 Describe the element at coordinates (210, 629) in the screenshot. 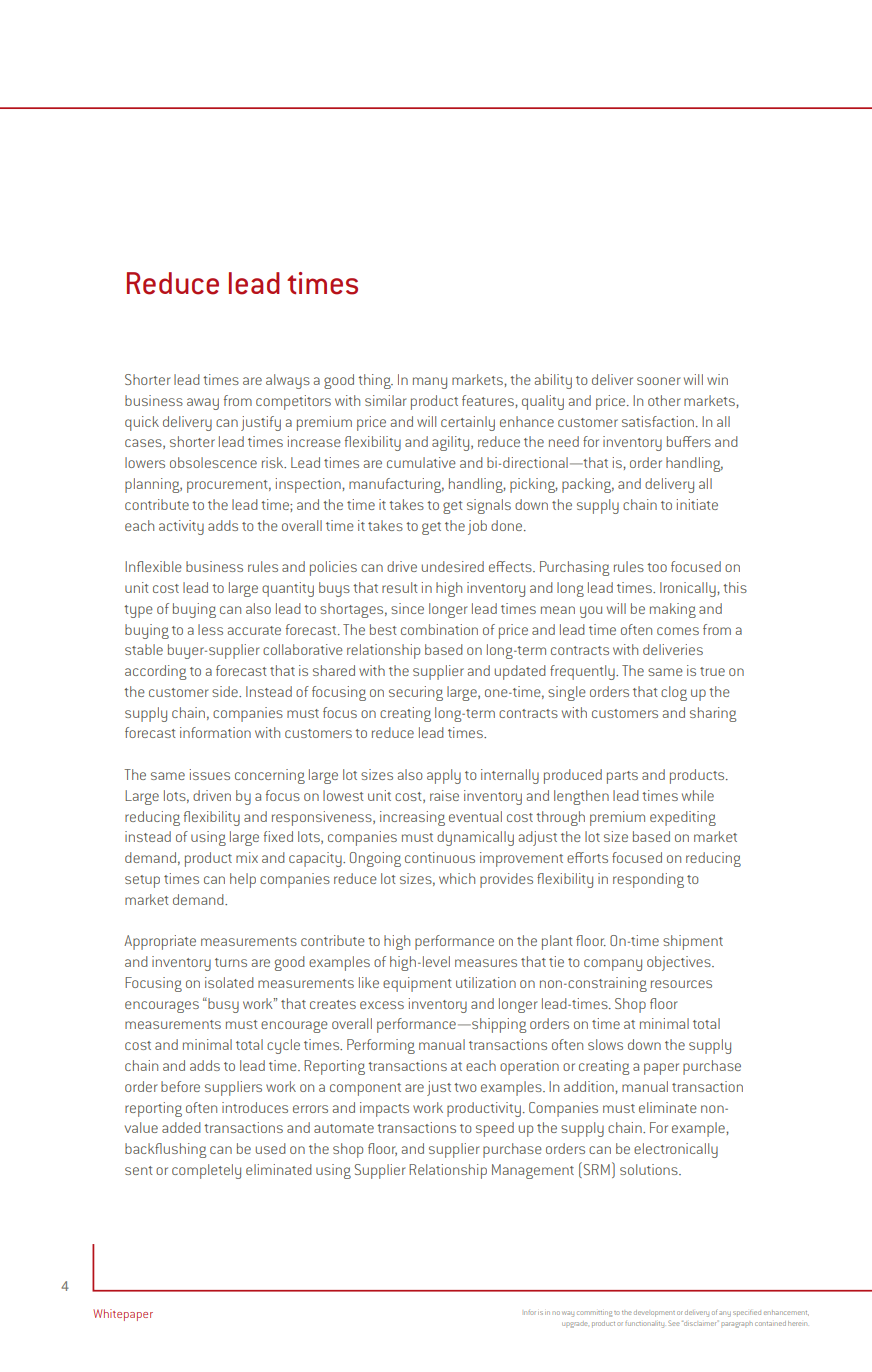

I see `less` at that location.
